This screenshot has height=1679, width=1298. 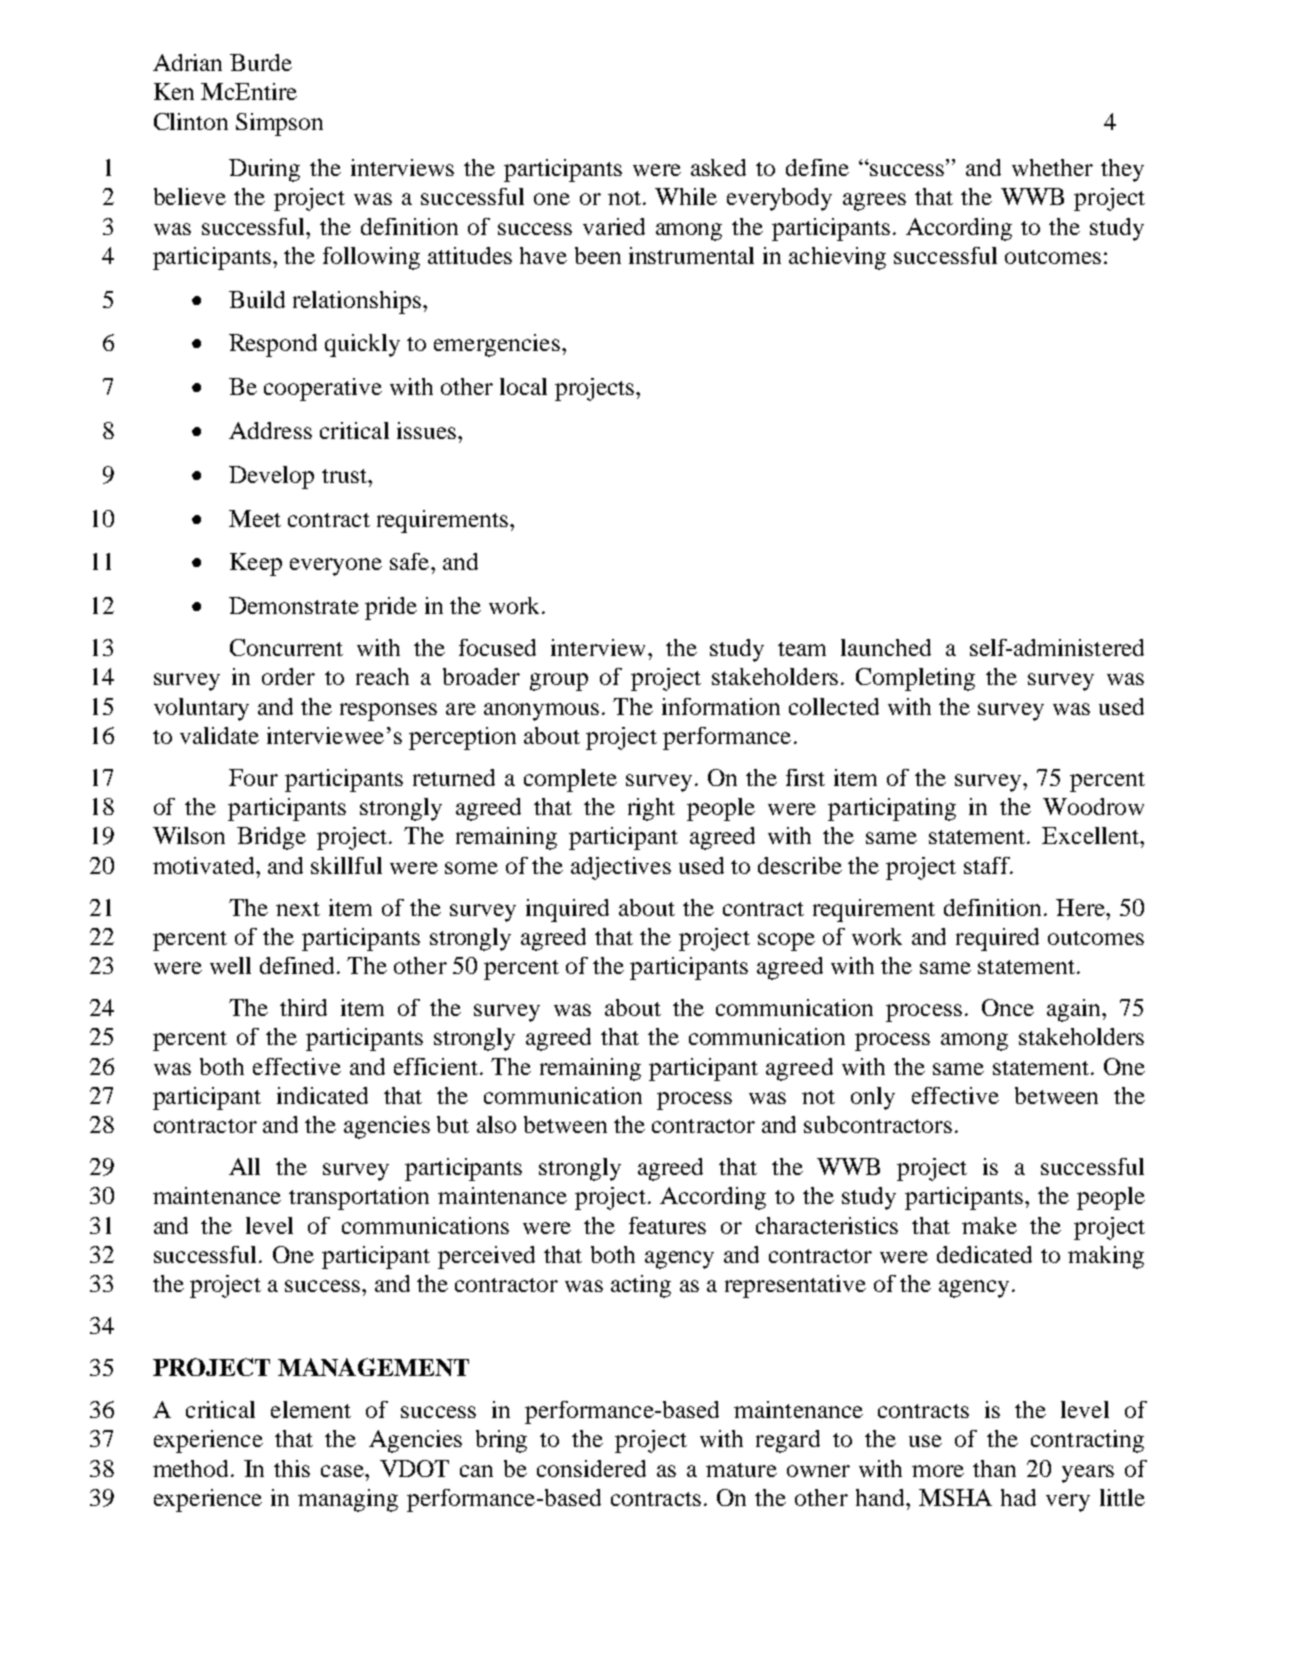 What do you see at coordinates (994, 1468) in the screenshot?
I see `than` at bounding box center [994, 1468].
